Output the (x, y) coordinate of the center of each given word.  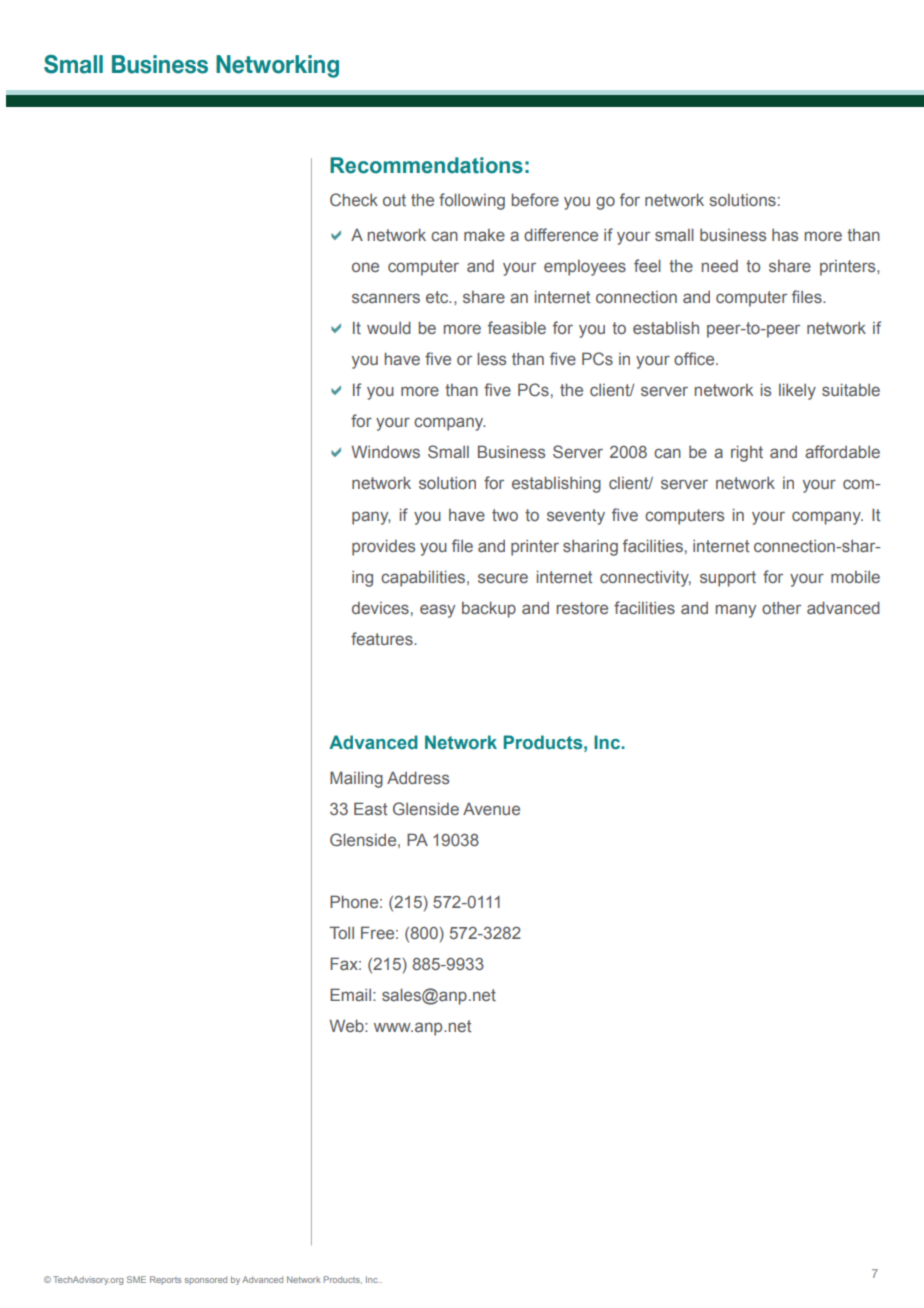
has (785, 235)
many (736, 611)
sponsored (206, 1280)
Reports (165, 1280)
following (472, 201)
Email (350, 994)
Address (418, 777)
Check (354, 199)
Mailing (356, 779)
